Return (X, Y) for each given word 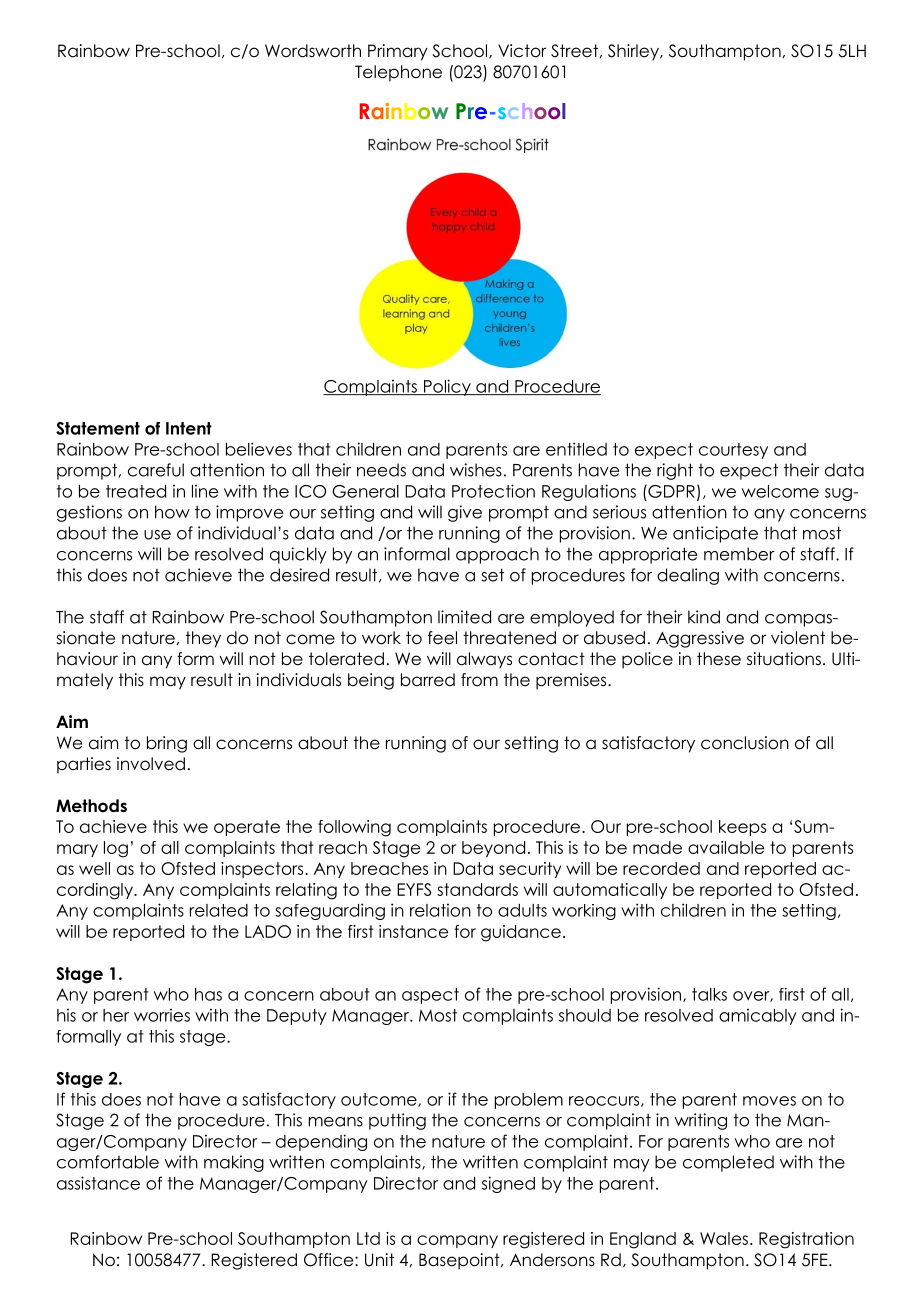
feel (442, 638)
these (719, 659)
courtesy (733, 451)
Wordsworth (313, 51)
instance (413, 931)
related (219, 910)
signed (508, 1184)
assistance (98, 1183)
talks (709, 994)
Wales (724, 1238)
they (203, 639)
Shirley (634, 52)
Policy (447, 387)
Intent (189, 428)
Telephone (398, 73)
